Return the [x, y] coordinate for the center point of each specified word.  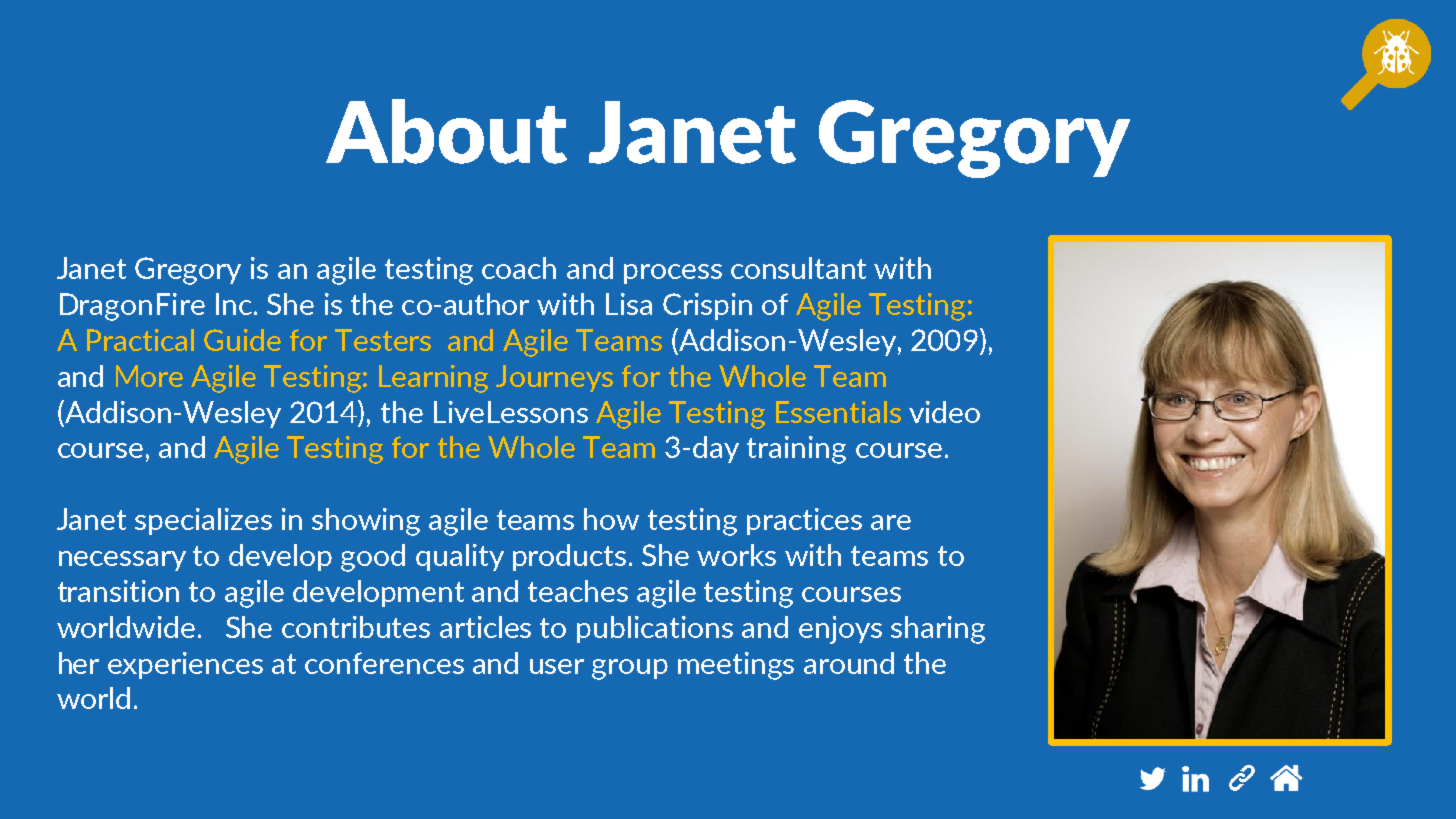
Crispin [707, 306]
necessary [122, 561]
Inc [234, 304]
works [736, 555]
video [944, 412]
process [673, 274]
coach [519, 268]
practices [804, 521]
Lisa [629, 304]
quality [460, 557]
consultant [798, 268]
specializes [203, 521]
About [446, 131]
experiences [185, 665]
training [796, 450]
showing [366, 522]
